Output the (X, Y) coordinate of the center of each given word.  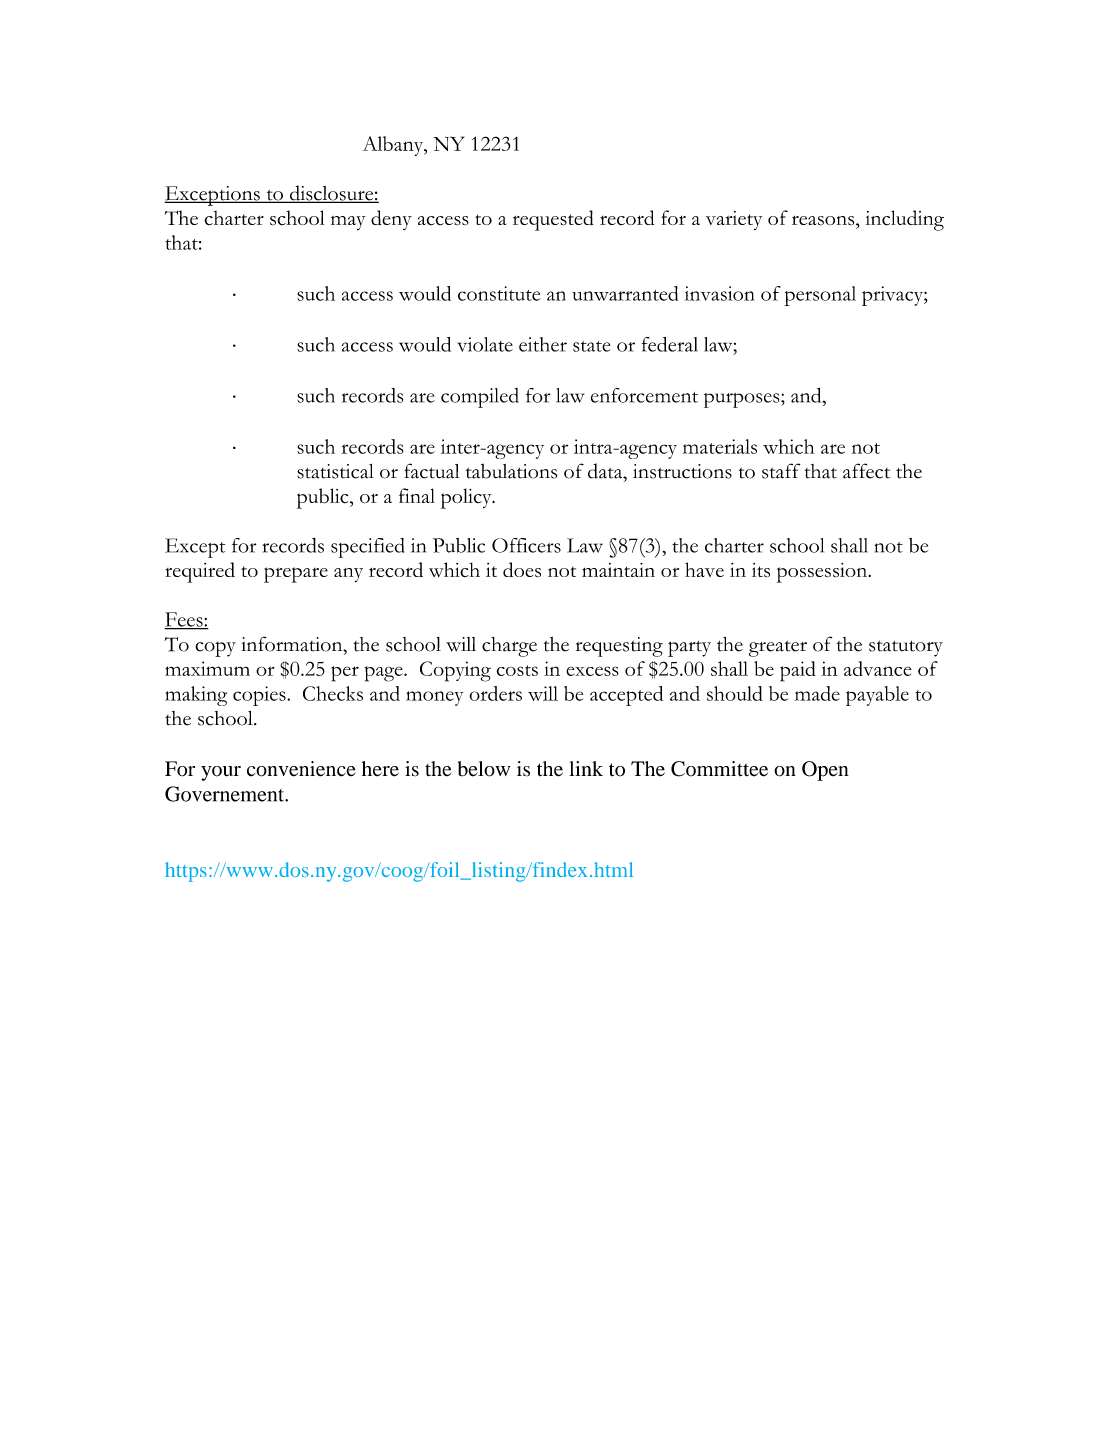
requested (553, 220)
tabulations (511, 471)
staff (781, 471)
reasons (824, 221)
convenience (301, 769)
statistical (335, 471)
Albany (394, 146)
